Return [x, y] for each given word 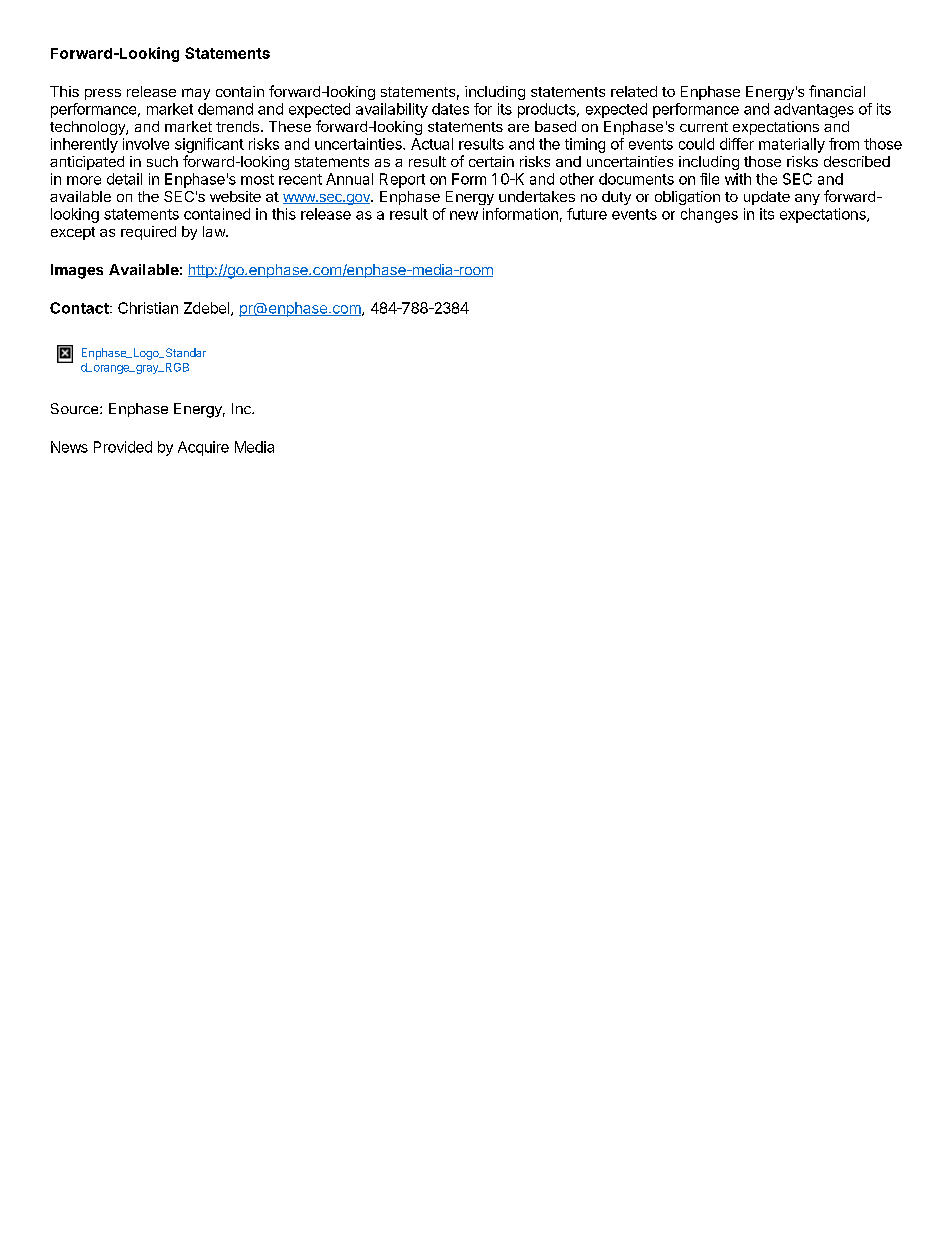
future [587, 214]
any [807, 199]
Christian [148, 308]
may [196, 94]
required [148, 233]
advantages [814, 110]
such [162, 161]
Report [402, 180]
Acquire [203, 448]
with [738, 179]
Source [76, 408]
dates [450, 109]
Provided [123, 447]
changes [709, 215]
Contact [80, 308]
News [69, 447]
